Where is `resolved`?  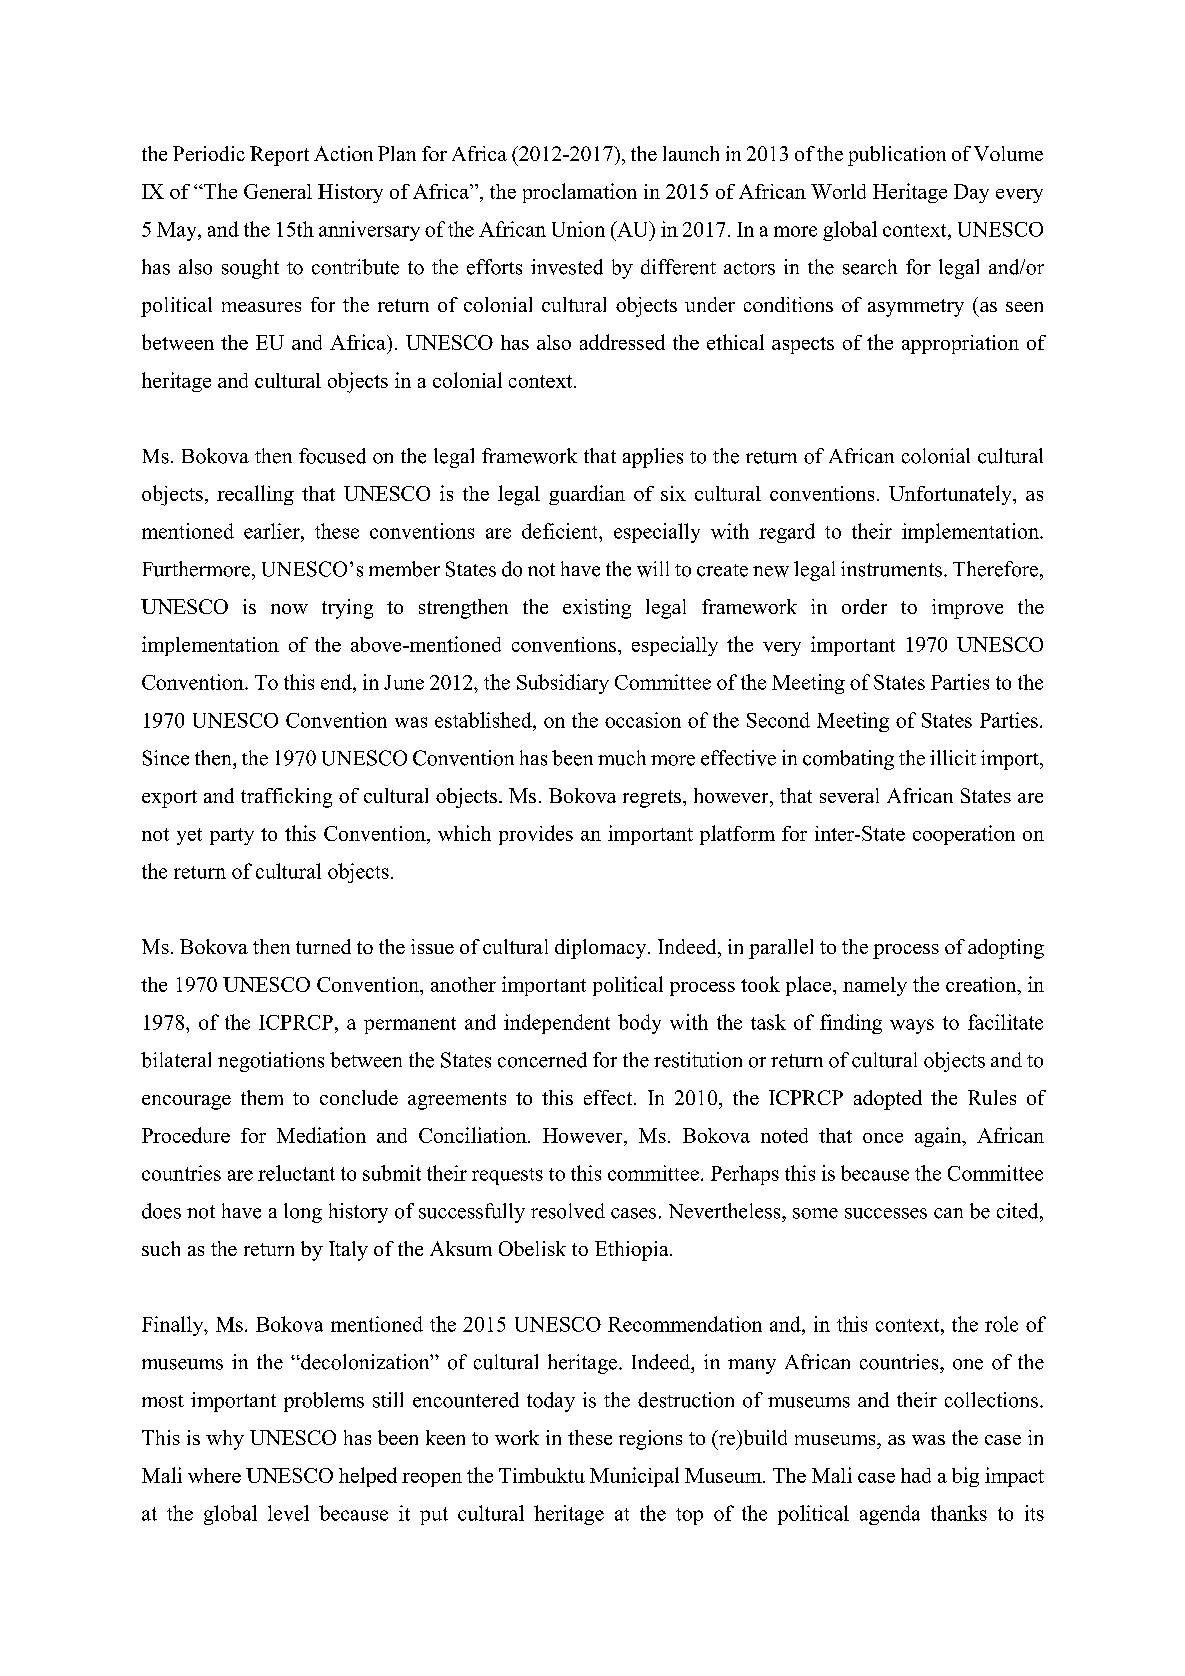
resolved is located at coordinates (568, 1211).
